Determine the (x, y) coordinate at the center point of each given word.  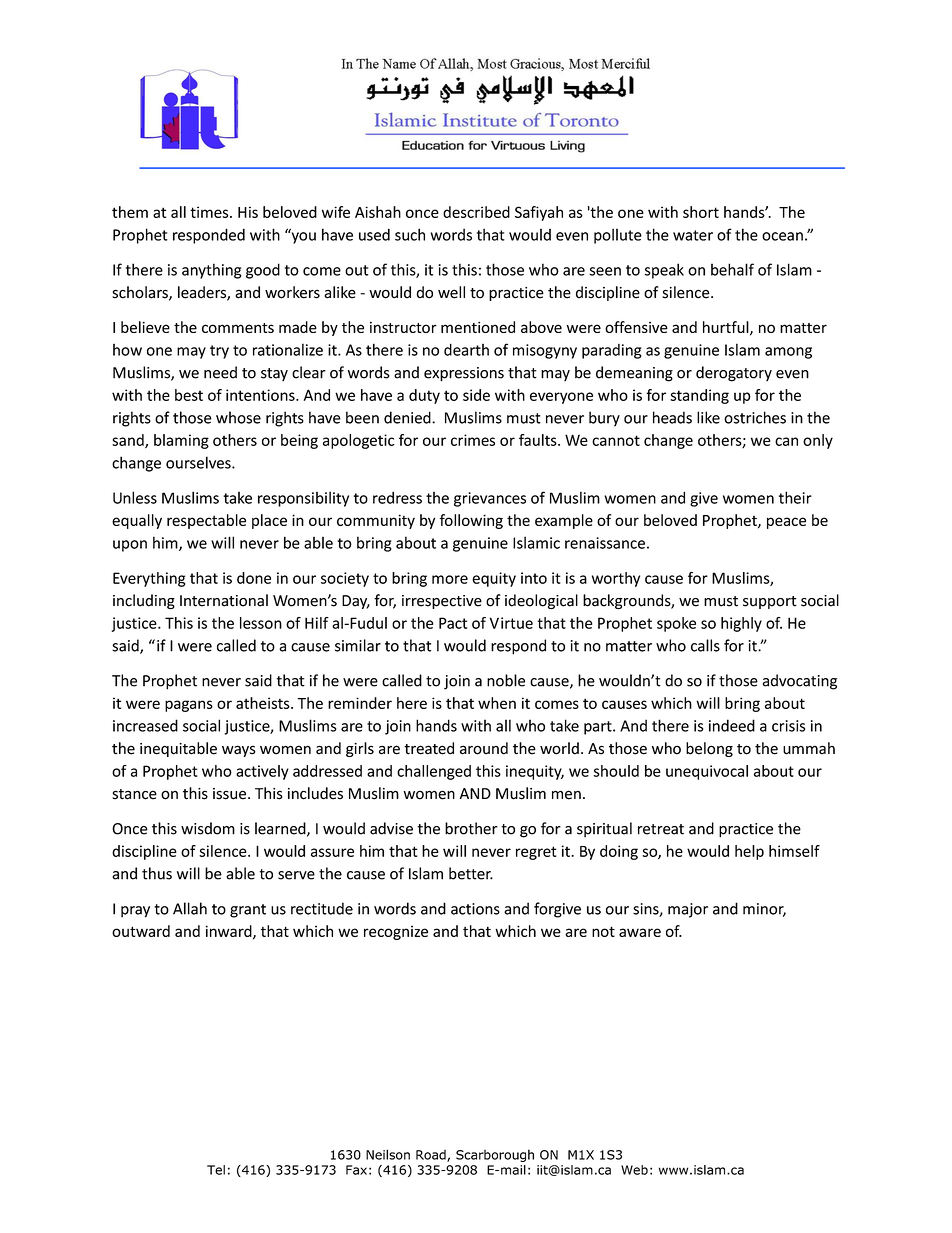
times (210, 212)
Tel (216, 1170)
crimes (473, 440)
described (476, 212)
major (688, 910)
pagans (189, 706)
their (795, 497)
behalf (732, 269)
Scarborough (495, 1155)
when (497, 703)
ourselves (199, 462)
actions (475, 909)
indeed (732, 725)
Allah (190, 908)
